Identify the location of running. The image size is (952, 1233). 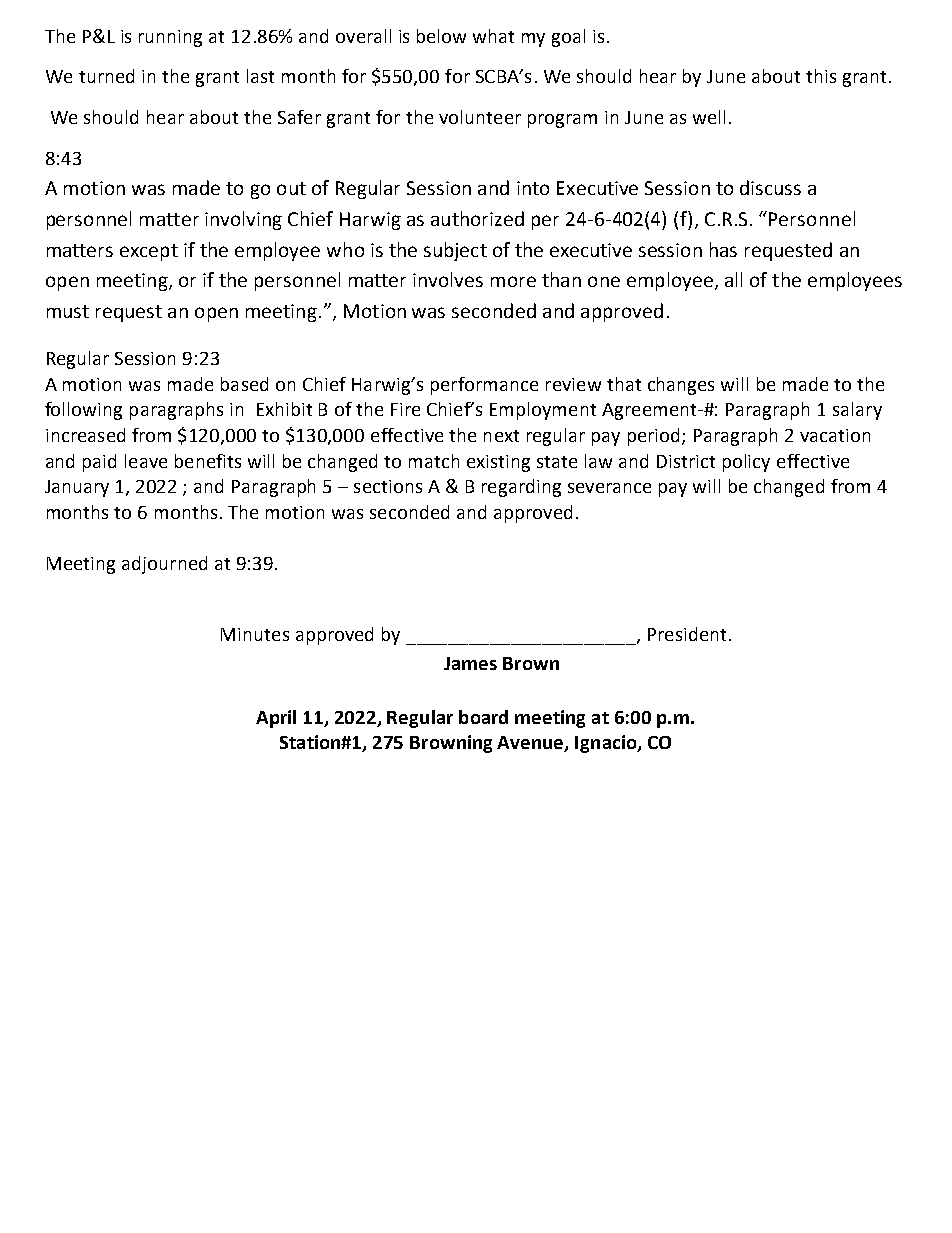
(170, 38).
